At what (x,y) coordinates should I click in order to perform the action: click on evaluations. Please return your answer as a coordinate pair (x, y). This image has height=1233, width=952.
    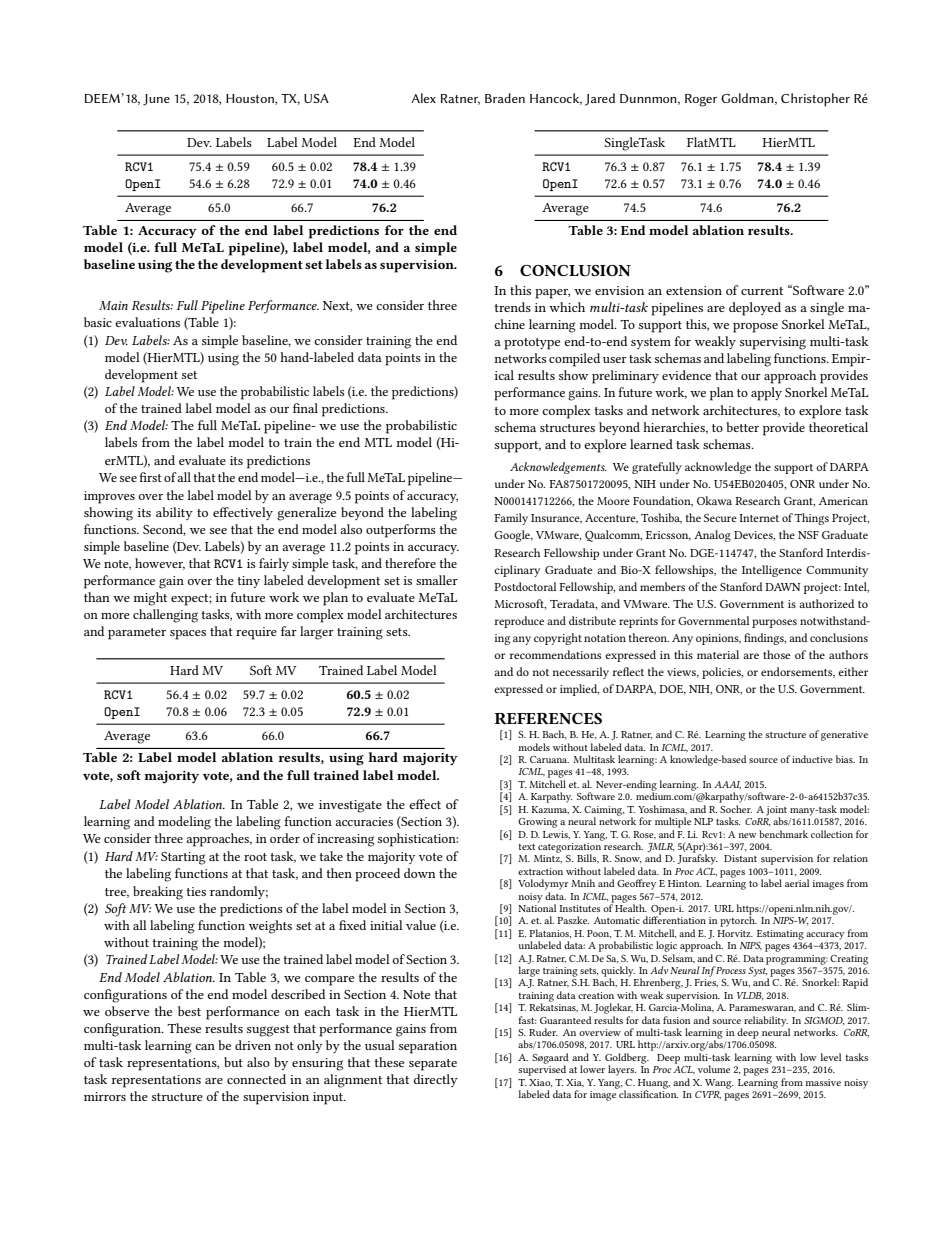
    Looking at the image, I should click on (147, 322).
